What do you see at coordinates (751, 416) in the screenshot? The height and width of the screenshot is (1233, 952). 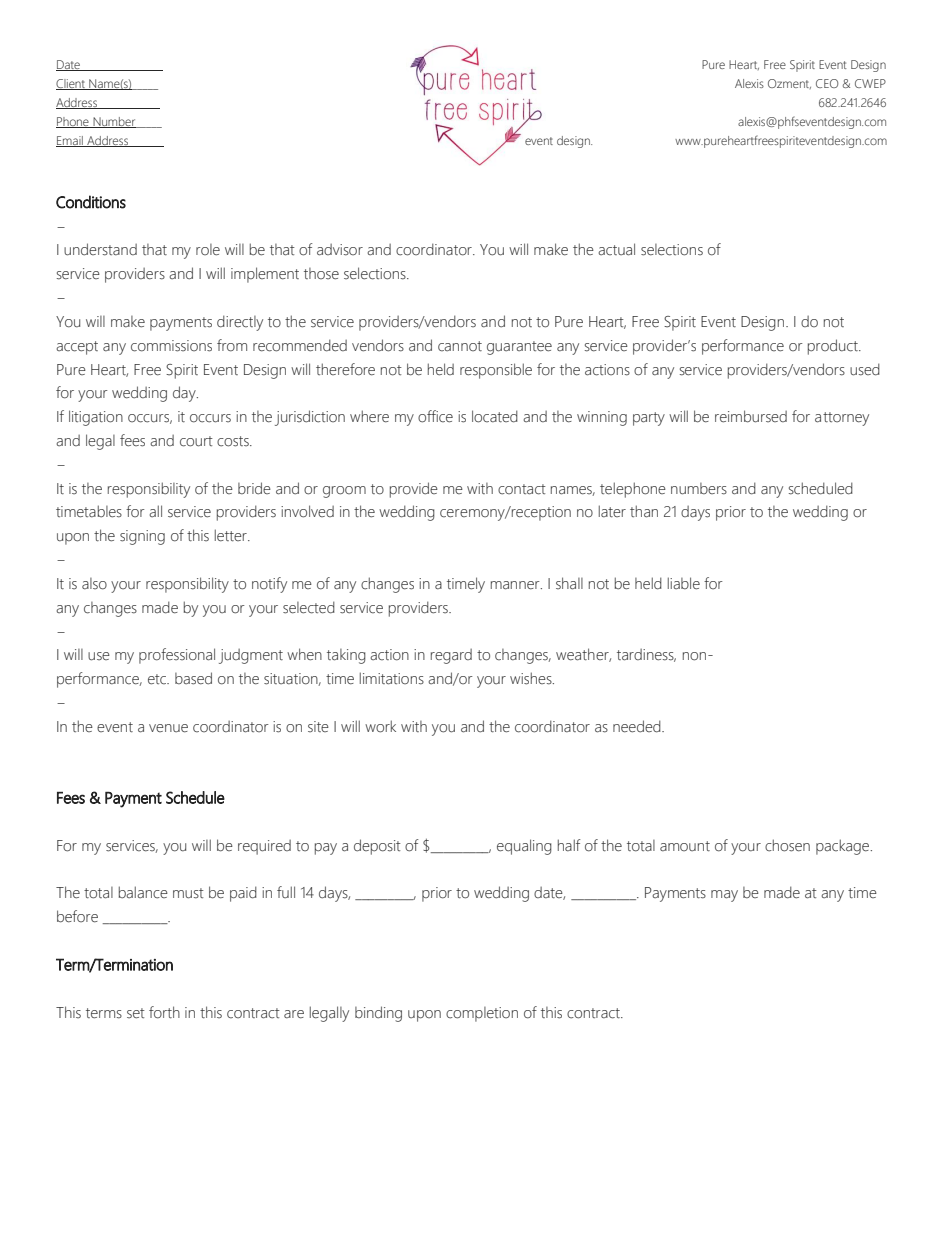 I see `reimbursed` at bounding box center [751, 416].
